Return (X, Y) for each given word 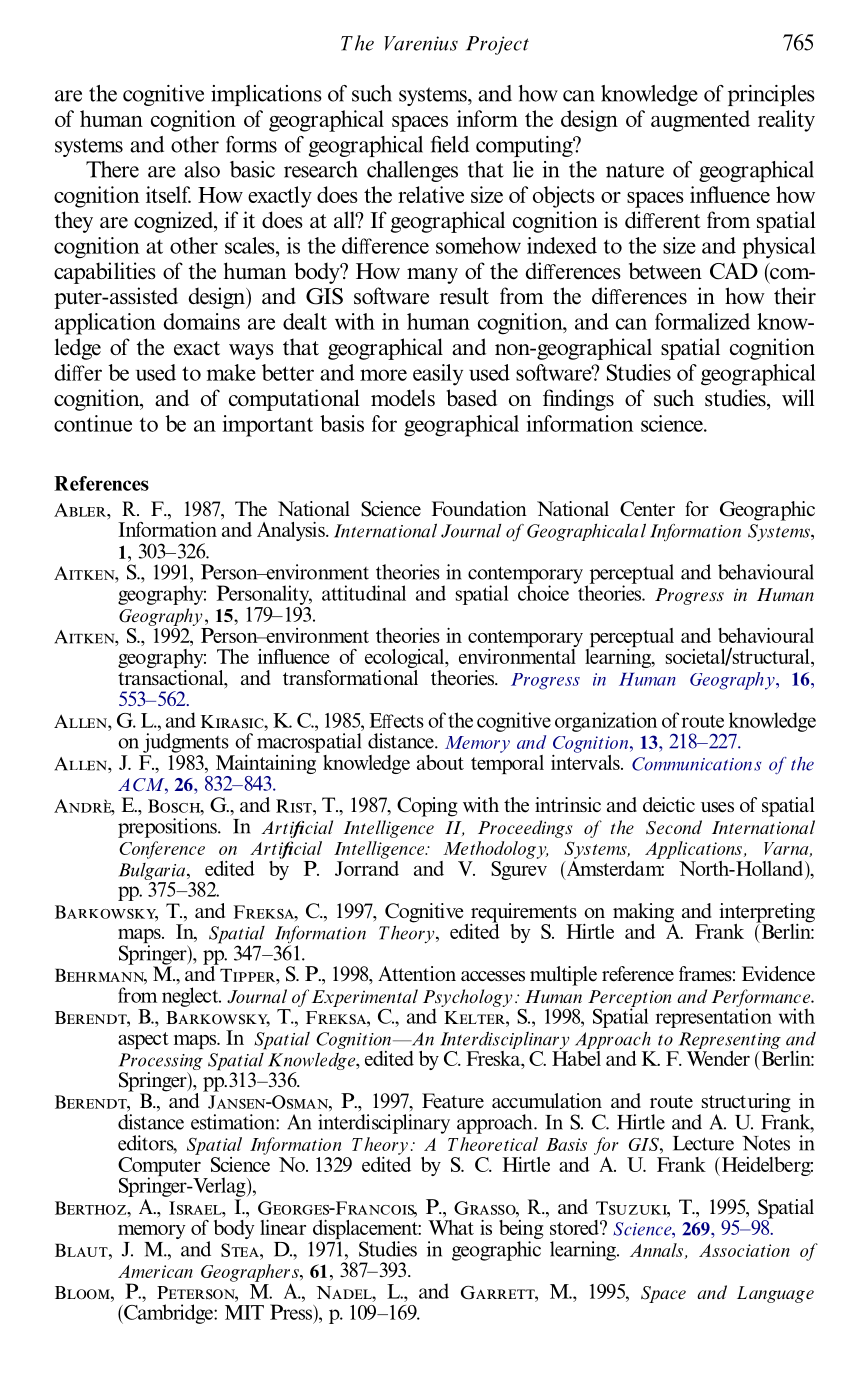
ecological (405, 660)
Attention (417, 974)
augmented (700, 121)
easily (438, 375)
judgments (186, 743)
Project (497, 45)
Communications (696, 764)
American (155, 1271)
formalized (702, 321)
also (202, 169)
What (451, 1226)
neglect (191, 997)
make (231, 372)
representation (714, 1017)
